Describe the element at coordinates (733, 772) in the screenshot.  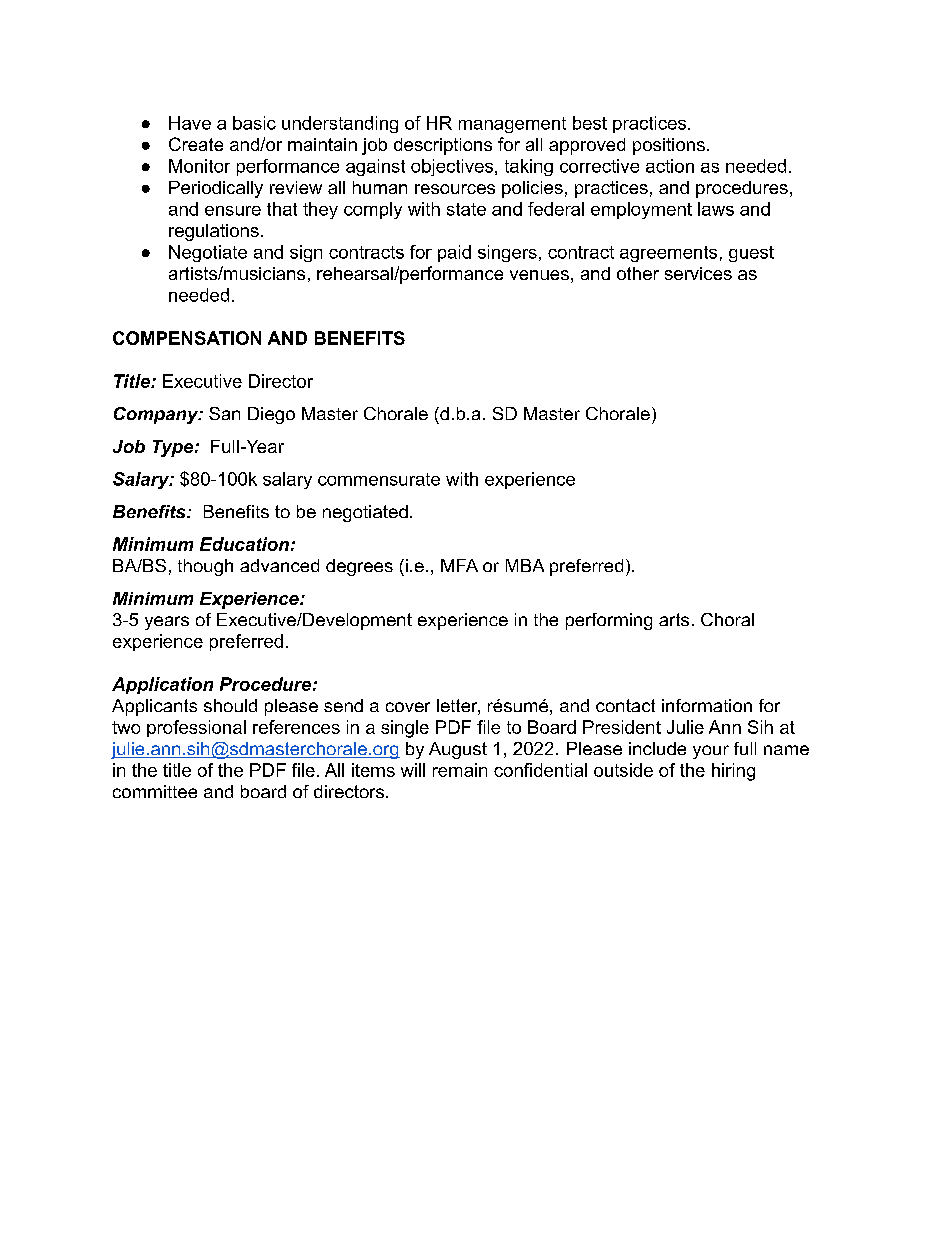
I see `hiring` at that location.
